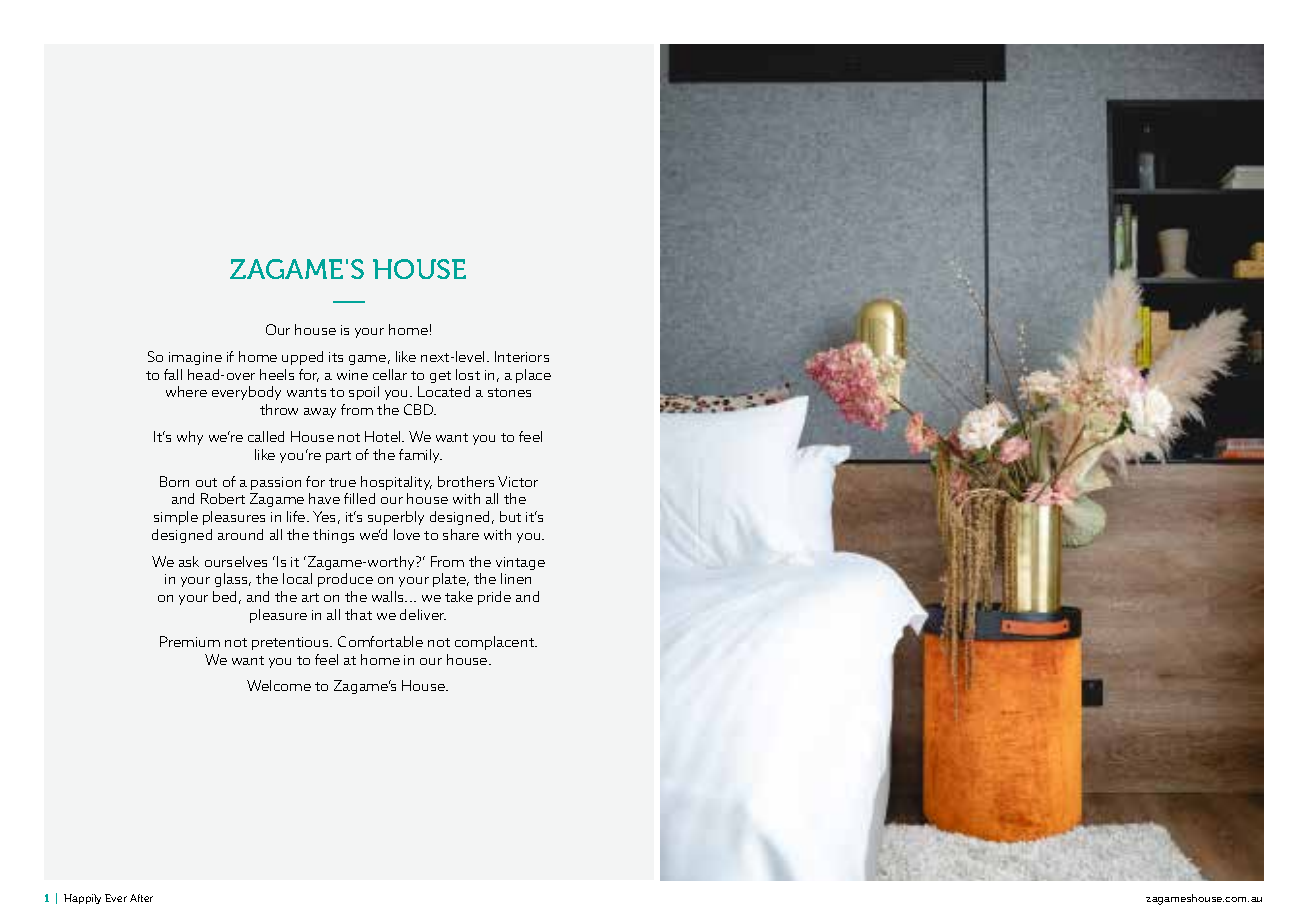 The image size is (1308, 924). I want to click on simple, so click(176, 518).
